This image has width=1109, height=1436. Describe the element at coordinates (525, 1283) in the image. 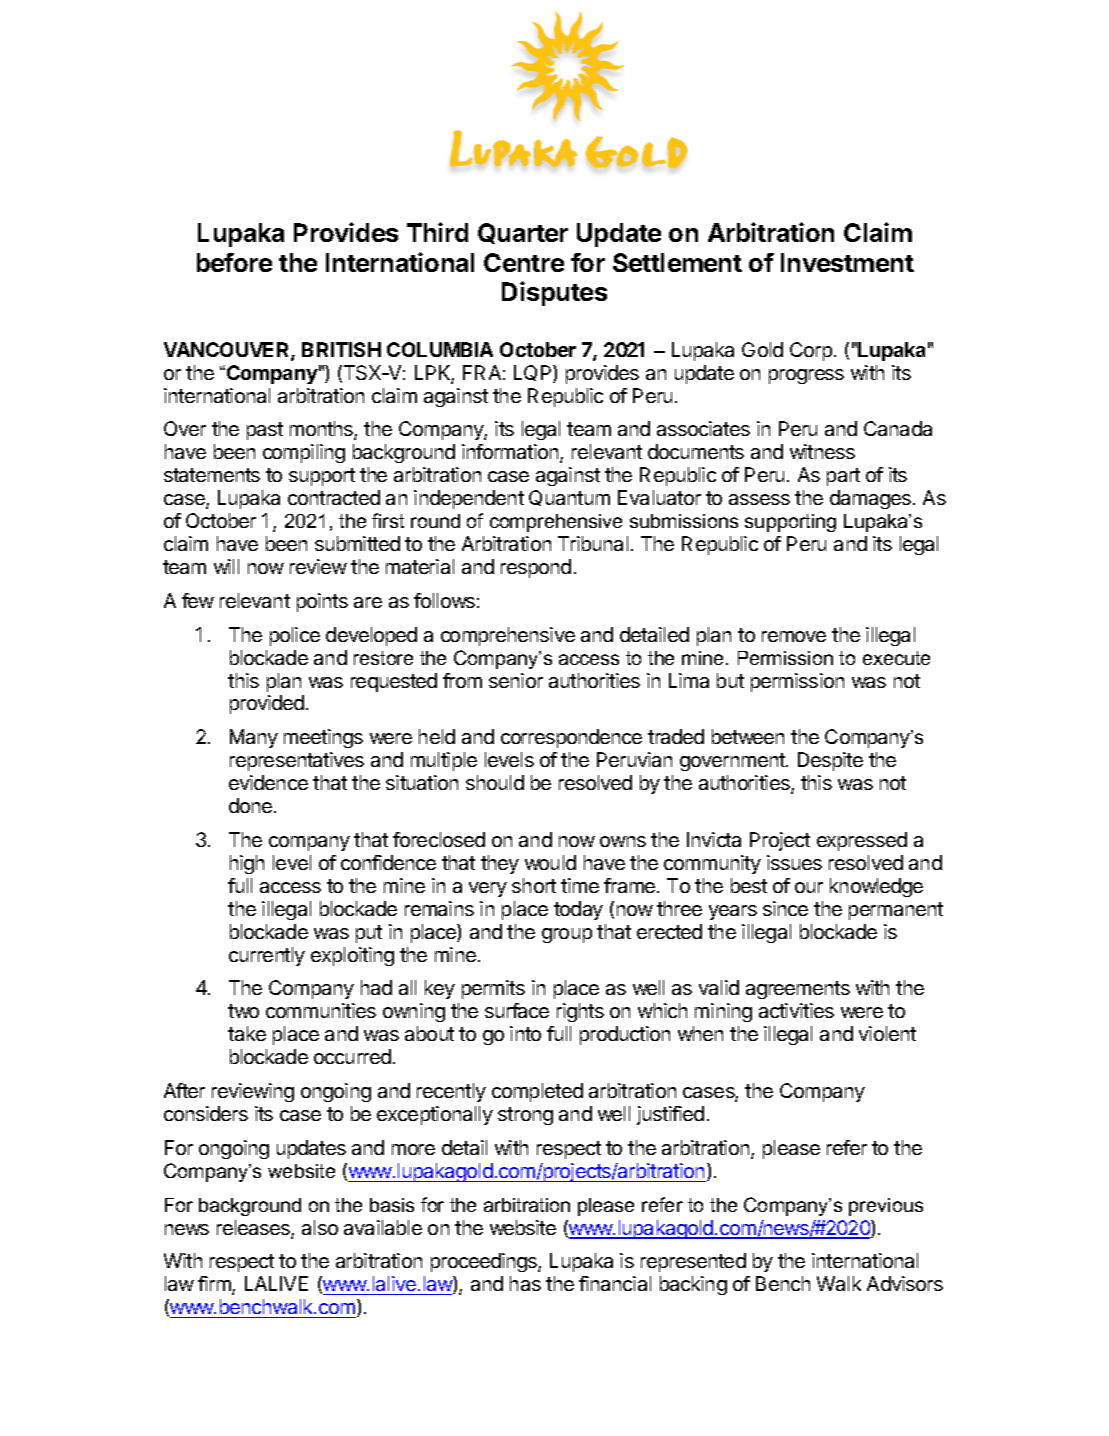

I see `has` at that location.
